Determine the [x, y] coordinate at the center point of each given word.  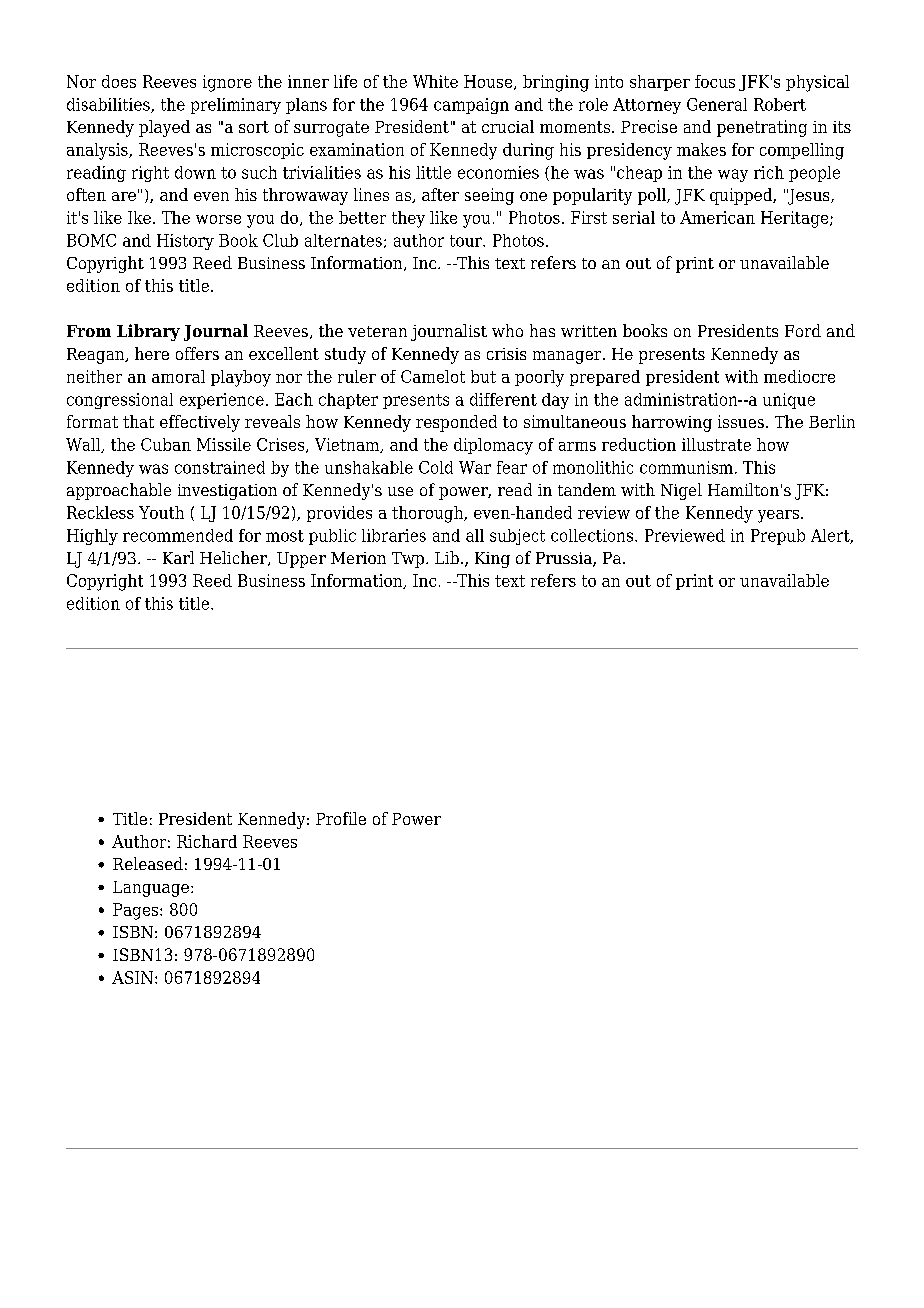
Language [151, 889]
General [717, 104]
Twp [408, 560]
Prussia [565, 559]
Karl [178, 557]
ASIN [132, 977]
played [164, 128]
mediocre [799, 376]
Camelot [433, 376]
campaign [471, 106]
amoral [178, 376]
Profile [341, 818]
